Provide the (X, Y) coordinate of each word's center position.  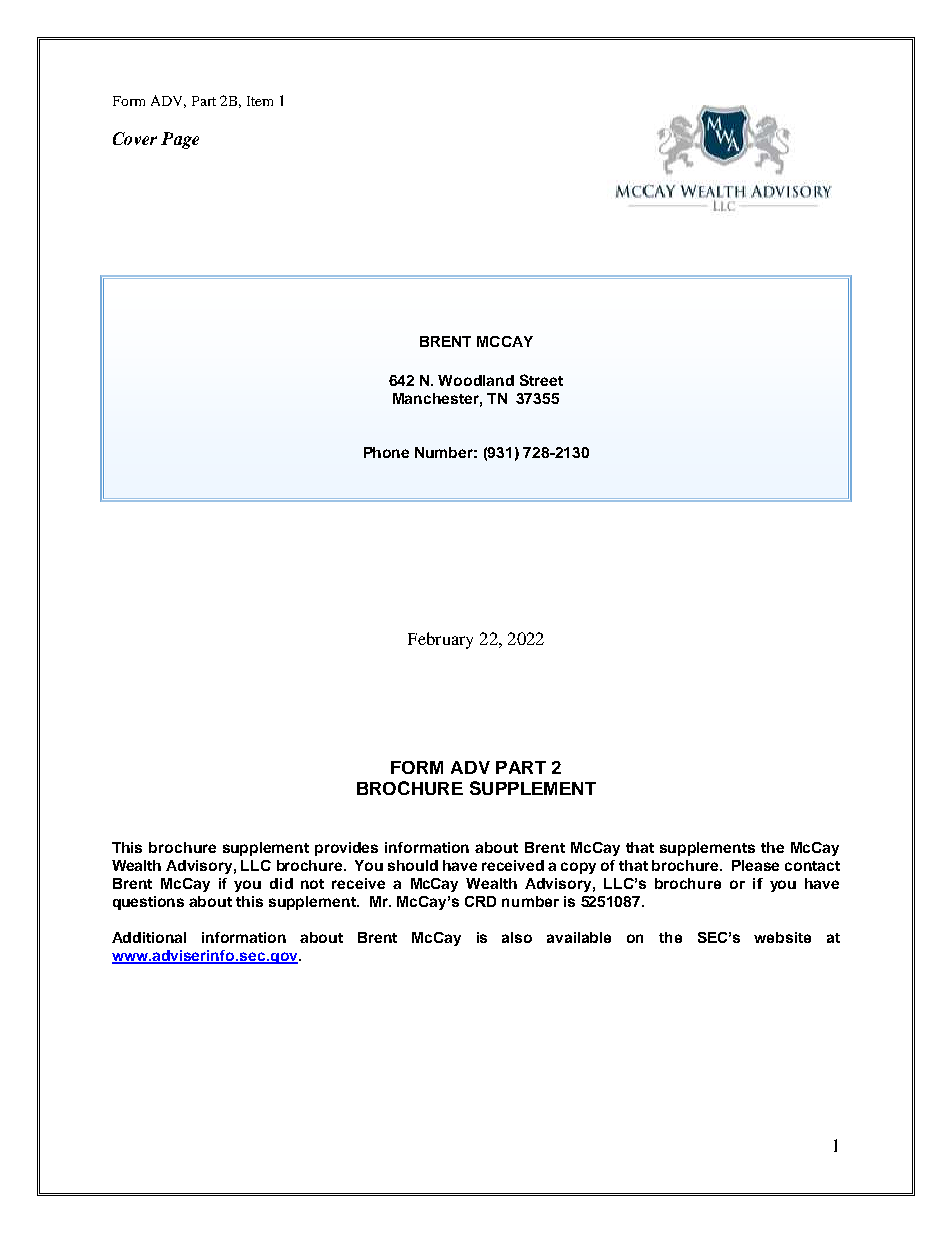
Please (755, 865)
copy (578, 868)
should (413, 865)
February (440, 640)
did (281, 883)
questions (148, 903)
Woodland (476, 380)
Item (260, 101)
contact (812, 866)
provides (346, 849)
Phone (386, 452)
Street (541, 380)
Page (180, 140)
